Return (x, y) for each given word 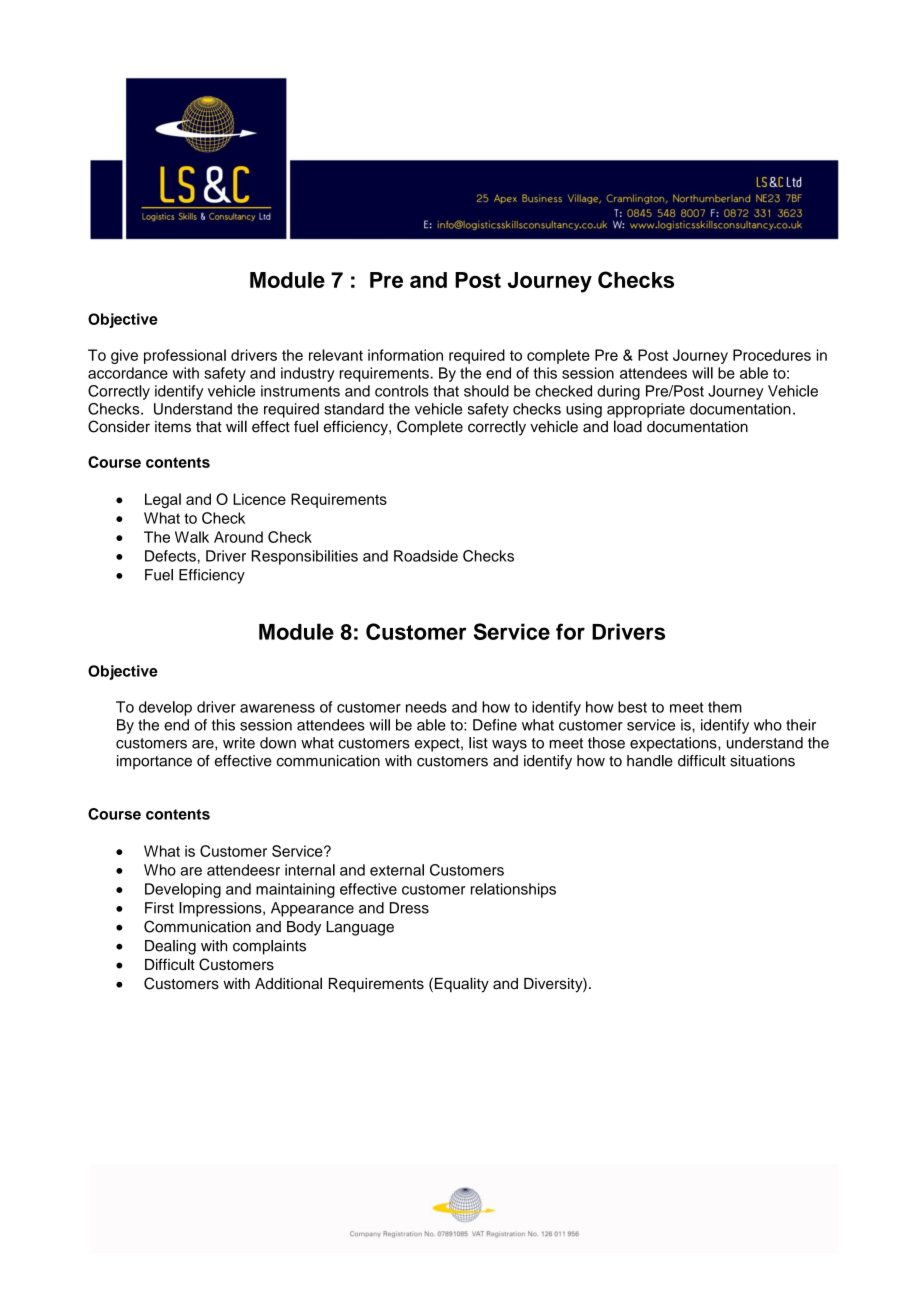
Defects (170, 556)
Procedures (772, 355)
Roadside (426, 556)
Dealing (170, 947)
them (725, 707)
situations (762, 761)
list (478, 743)
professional (185, 356)
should (486, 391)
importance (154, 762)
